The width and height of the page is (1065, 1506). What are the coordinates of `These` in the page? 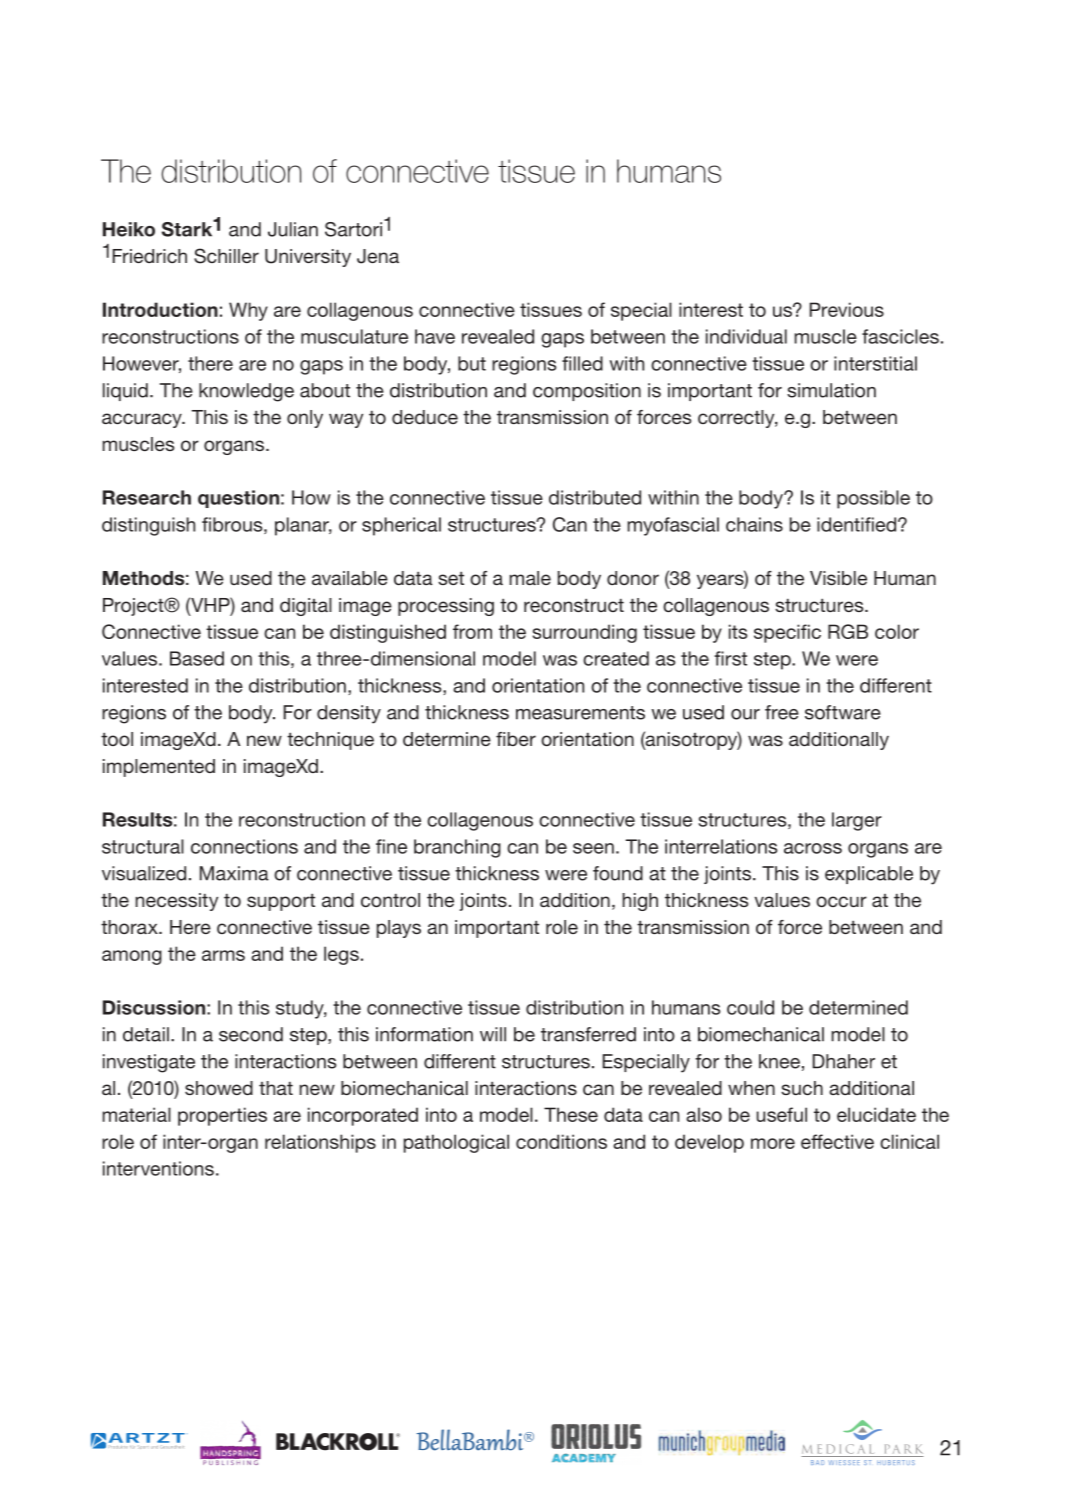 It's located at (571, 1114).
